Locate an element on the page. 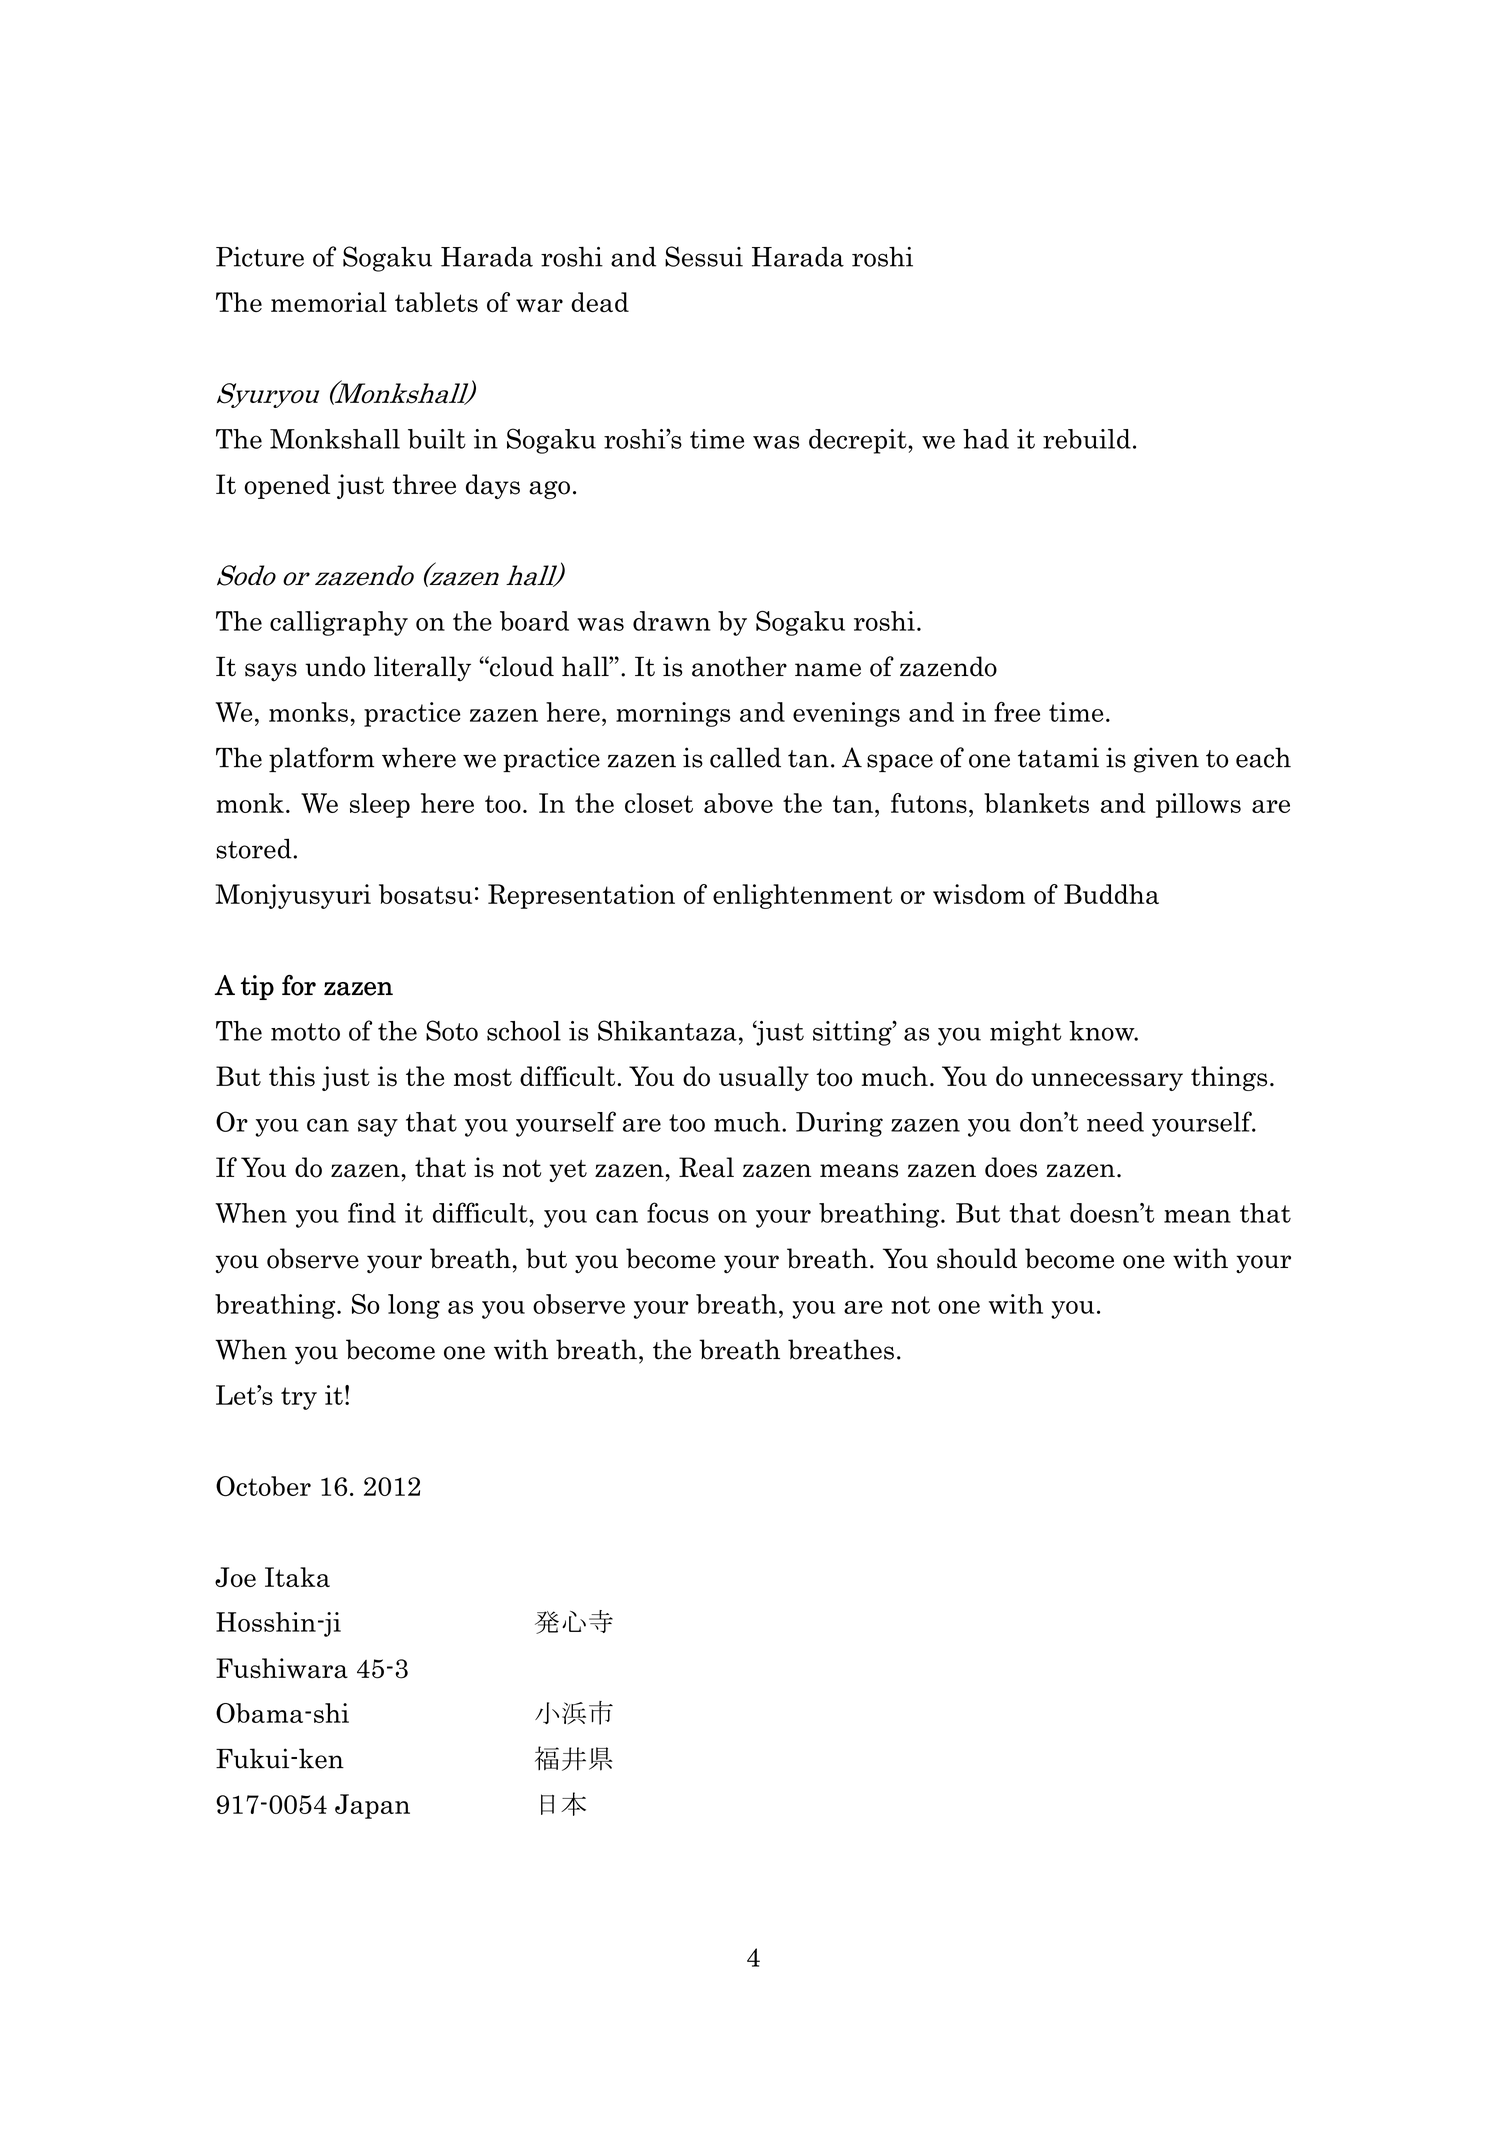  focus is located at coordinates (678, 1212).
